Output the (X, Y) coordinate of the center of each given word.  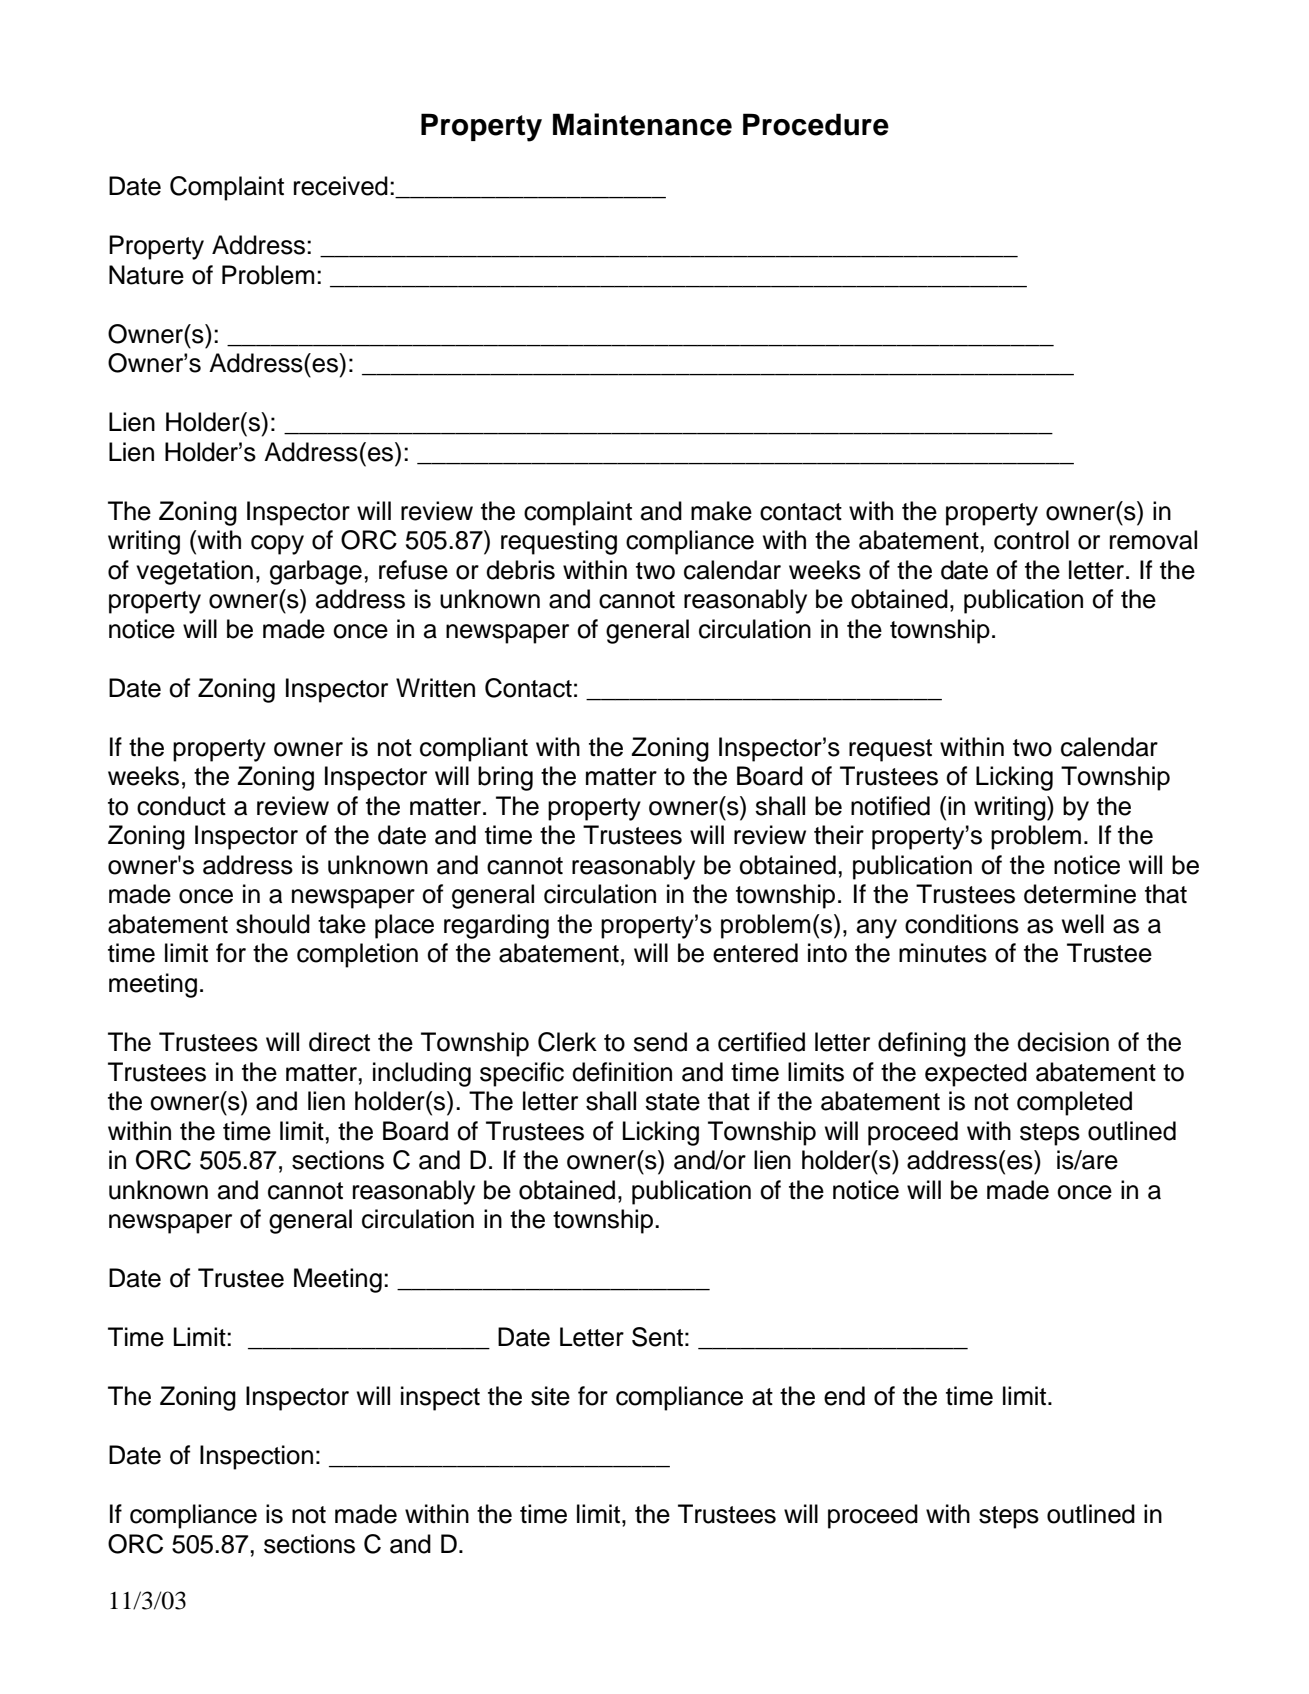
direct (339, 1042)
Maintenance (642, 124)
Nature (146, 275)
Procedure (816, 124)
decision (1063, 1042)
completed (1074, 1103)
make (721, 511)
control (1031, 540)
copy (277, 545)
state (672, 1102)
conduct (181, 806)
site (550, 1396)
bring (505, 778)
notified (890, 806)
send (660, 1042)
